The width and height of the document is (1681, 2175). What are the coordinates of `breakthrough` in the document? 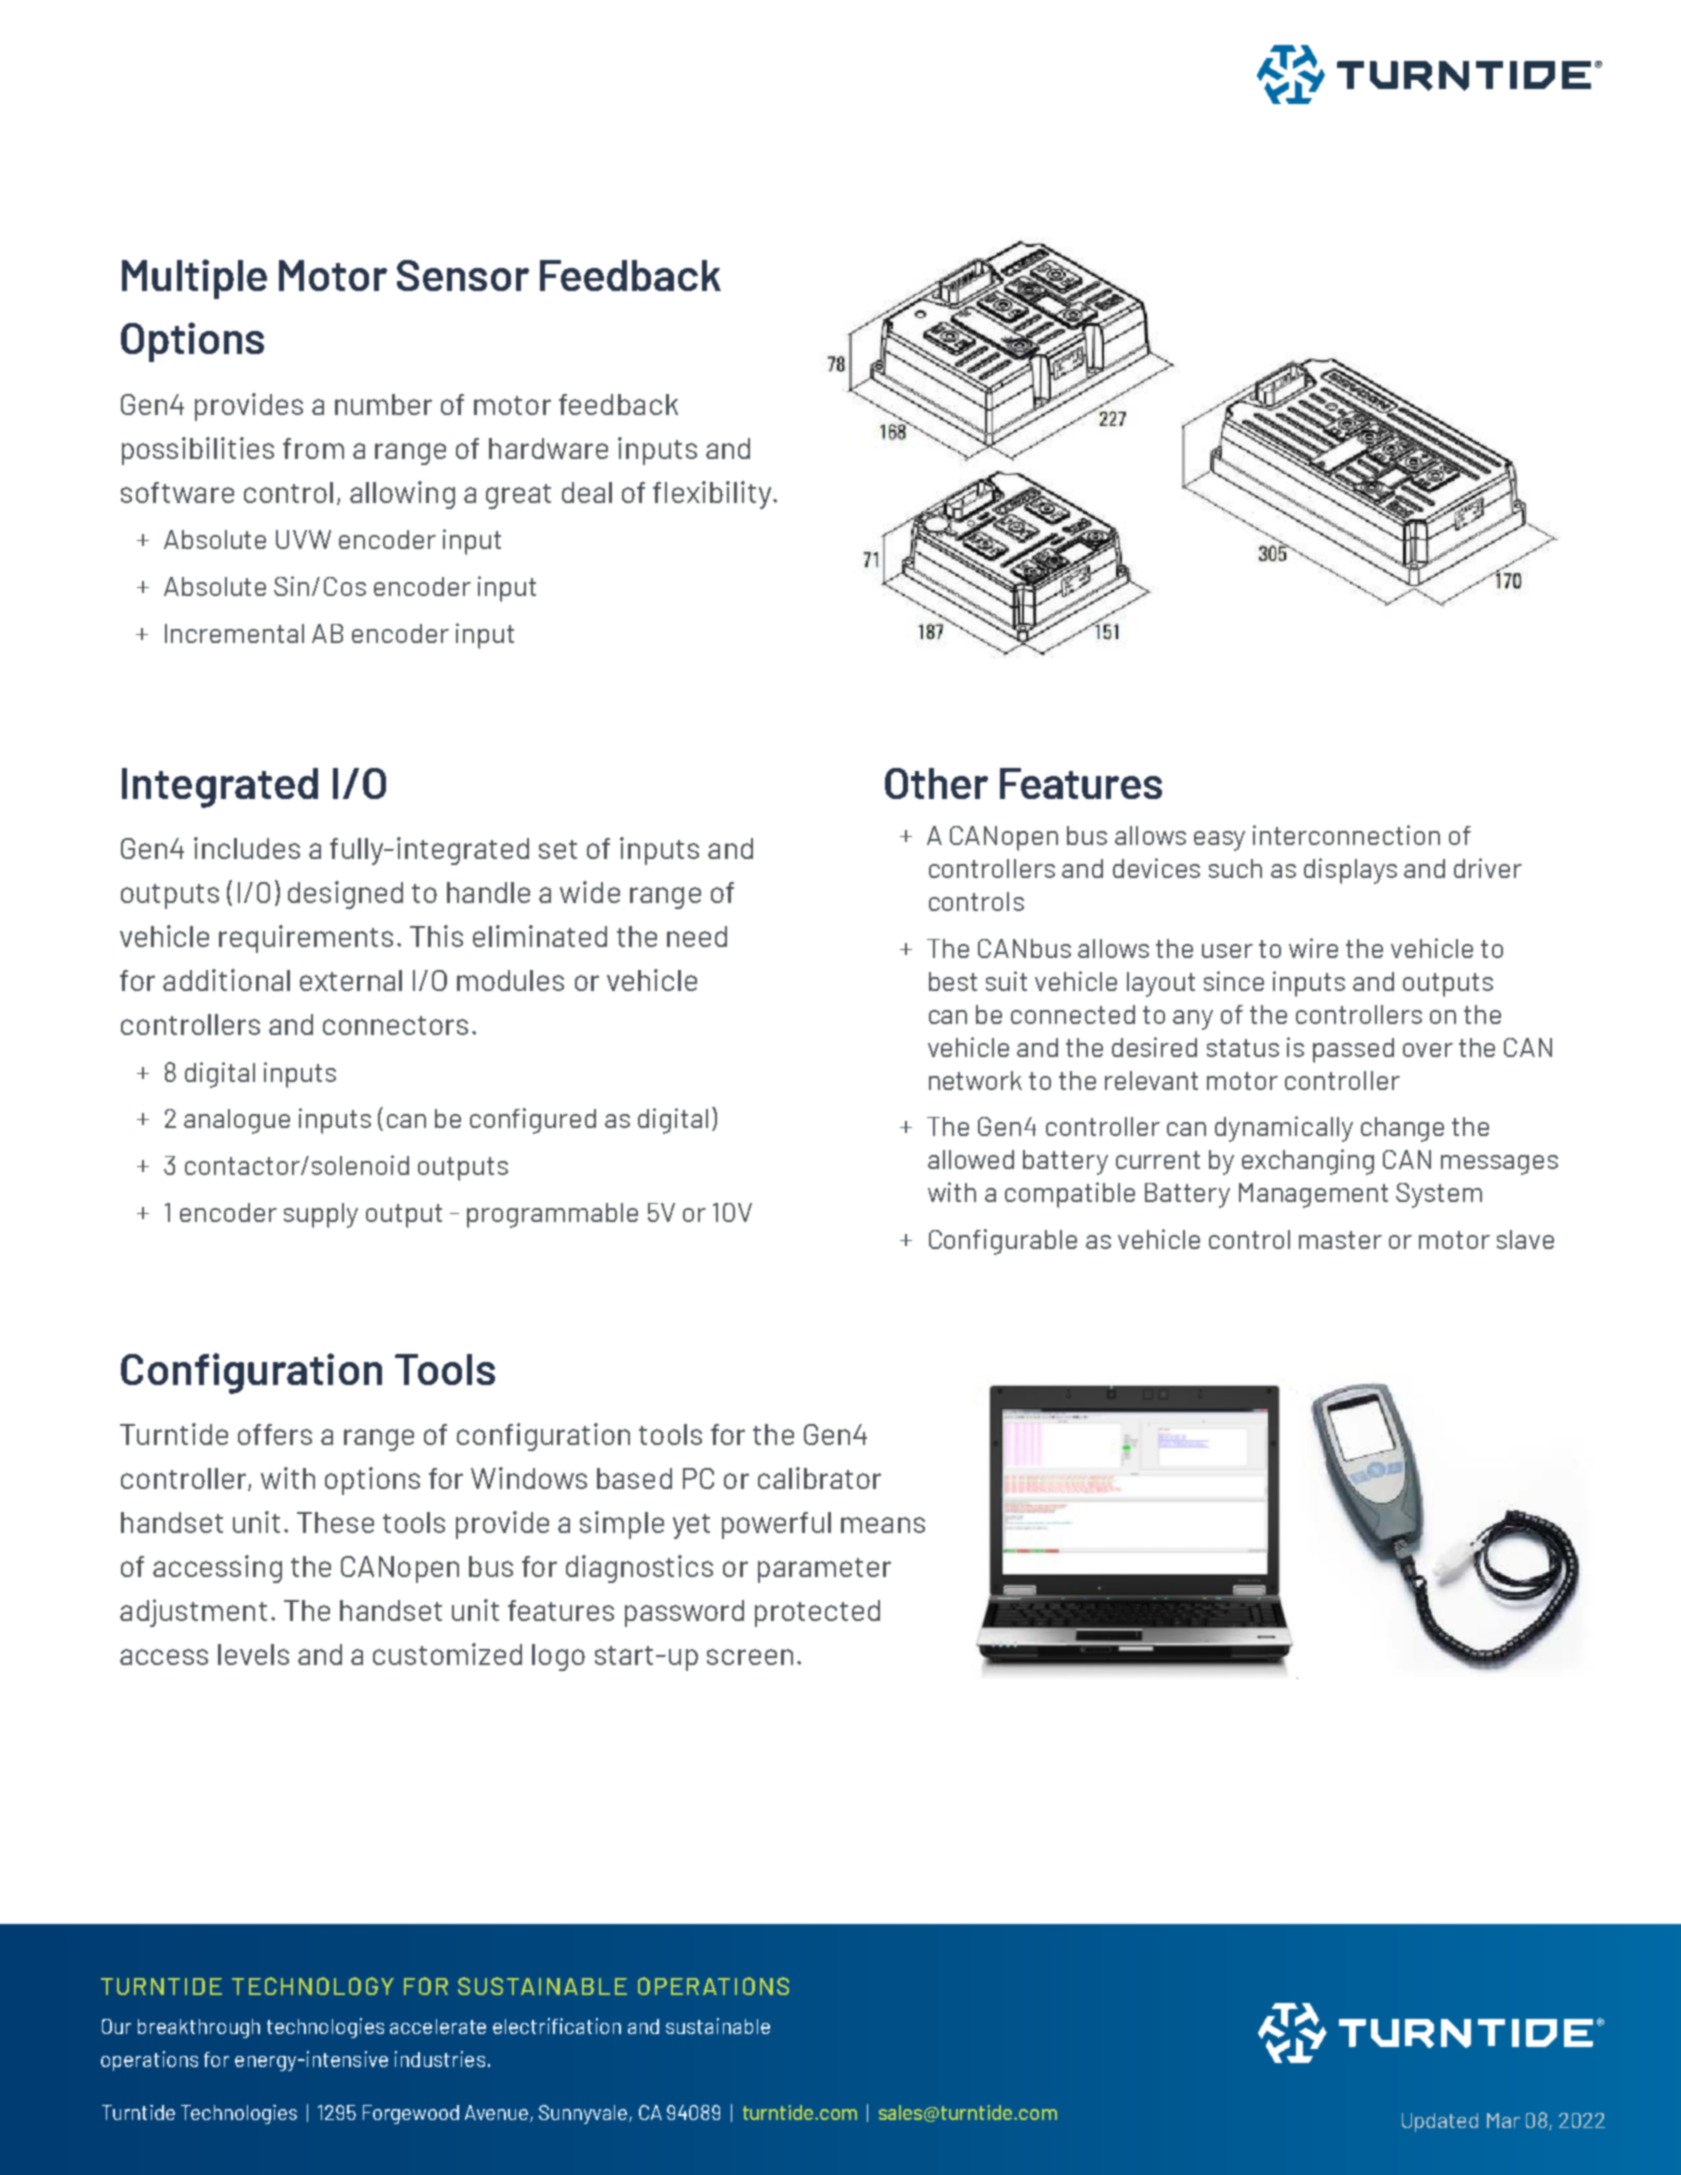 It's located at (199, 2028).
